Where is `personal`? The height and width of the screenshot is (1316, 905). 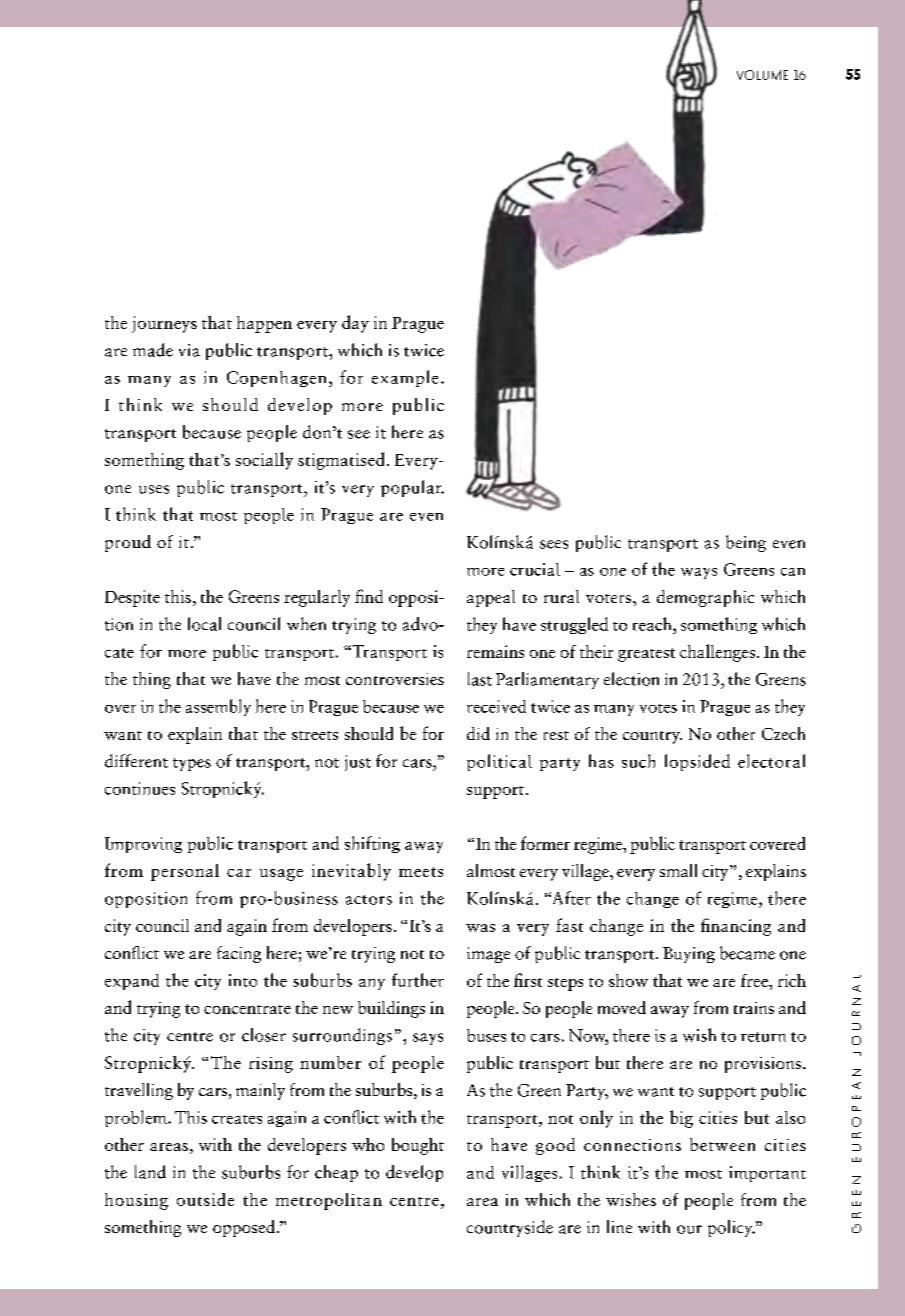
personal is located at coordinates (185, 872).
